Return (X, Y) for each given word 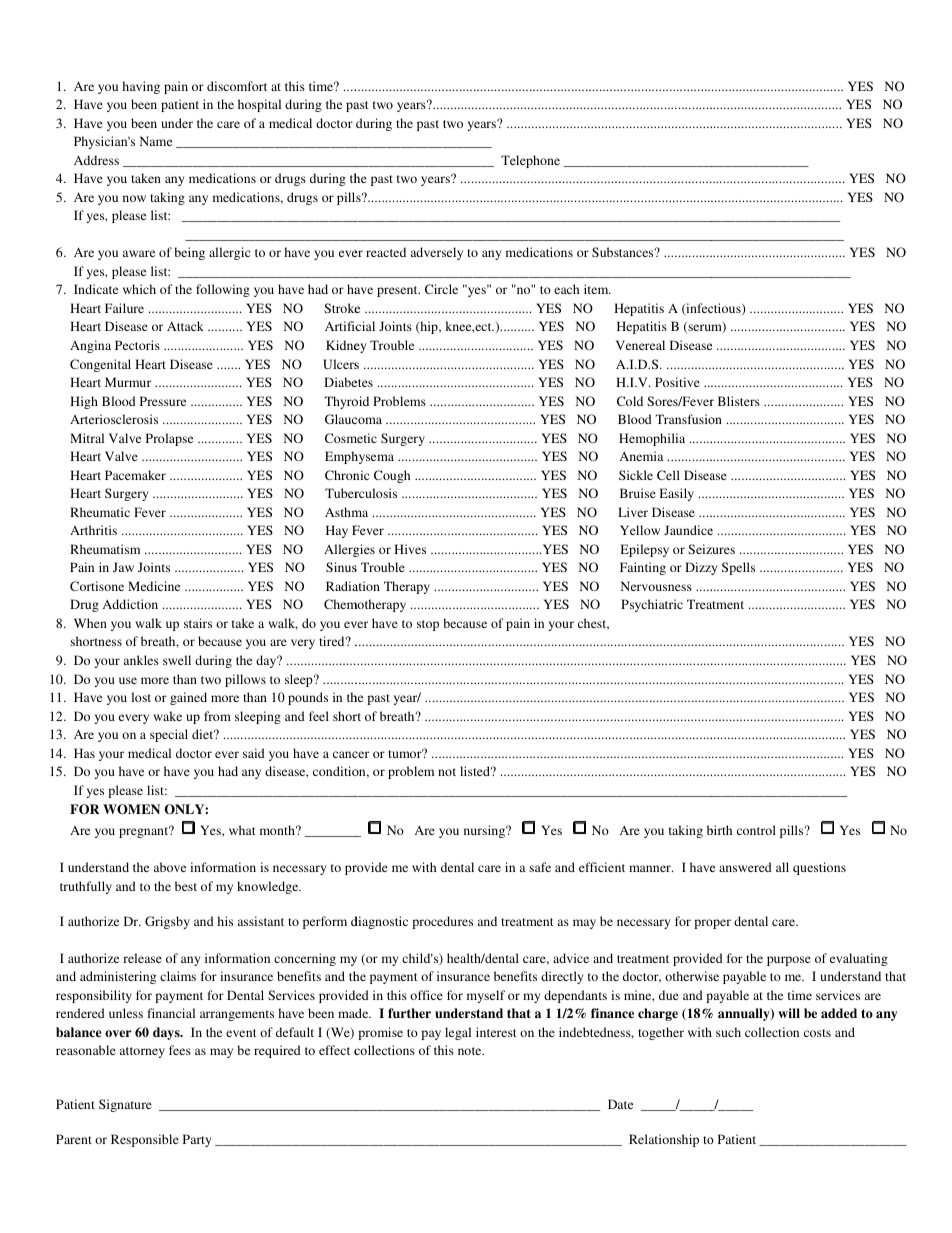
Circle (441, 289)
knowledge (269, 887)
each (566, 289)
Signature (125, 1105)
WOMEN (131, 809)
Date (620, 1104)
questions (819, 868)
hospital (259, 105)
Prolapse (169, 439)
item (597, 289)
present (398, 291)
